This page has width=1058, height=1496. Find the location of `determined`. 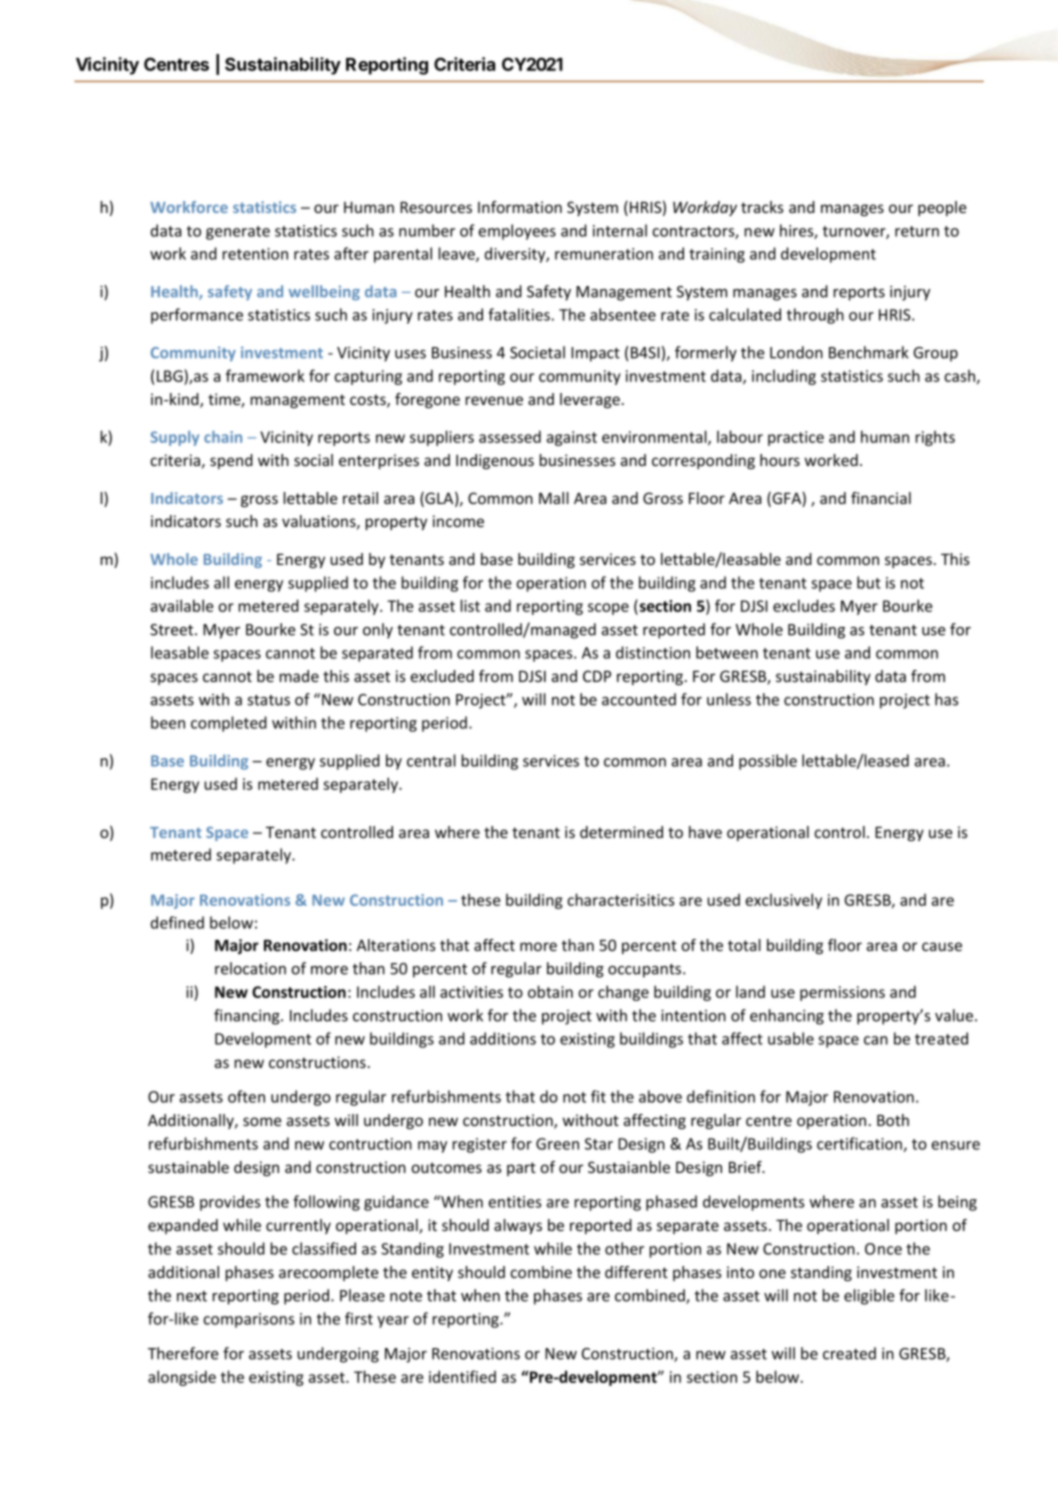

determined is located at coordinates (621, 832).
